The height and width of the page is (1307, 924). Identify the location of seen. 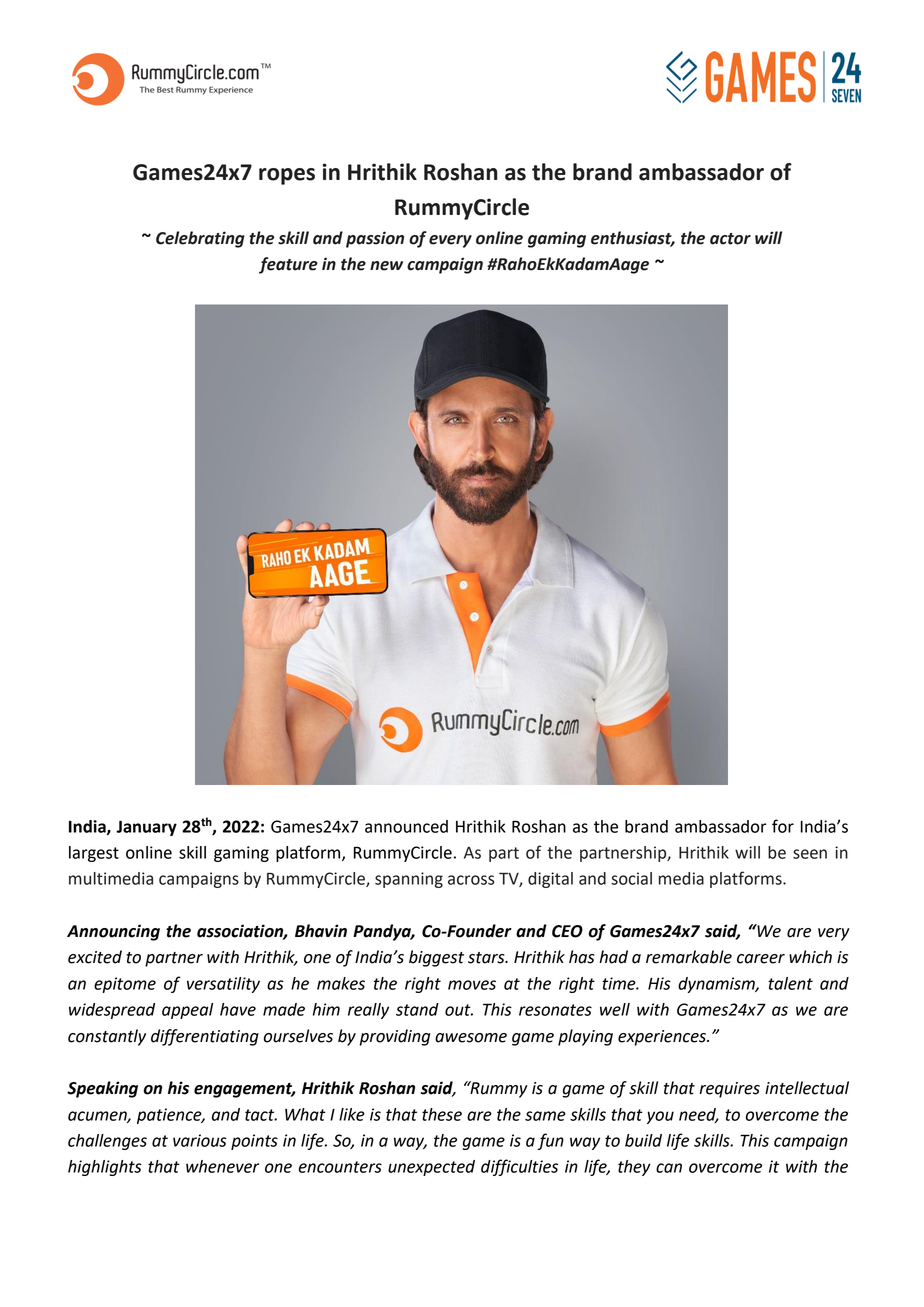
(810, 854).
